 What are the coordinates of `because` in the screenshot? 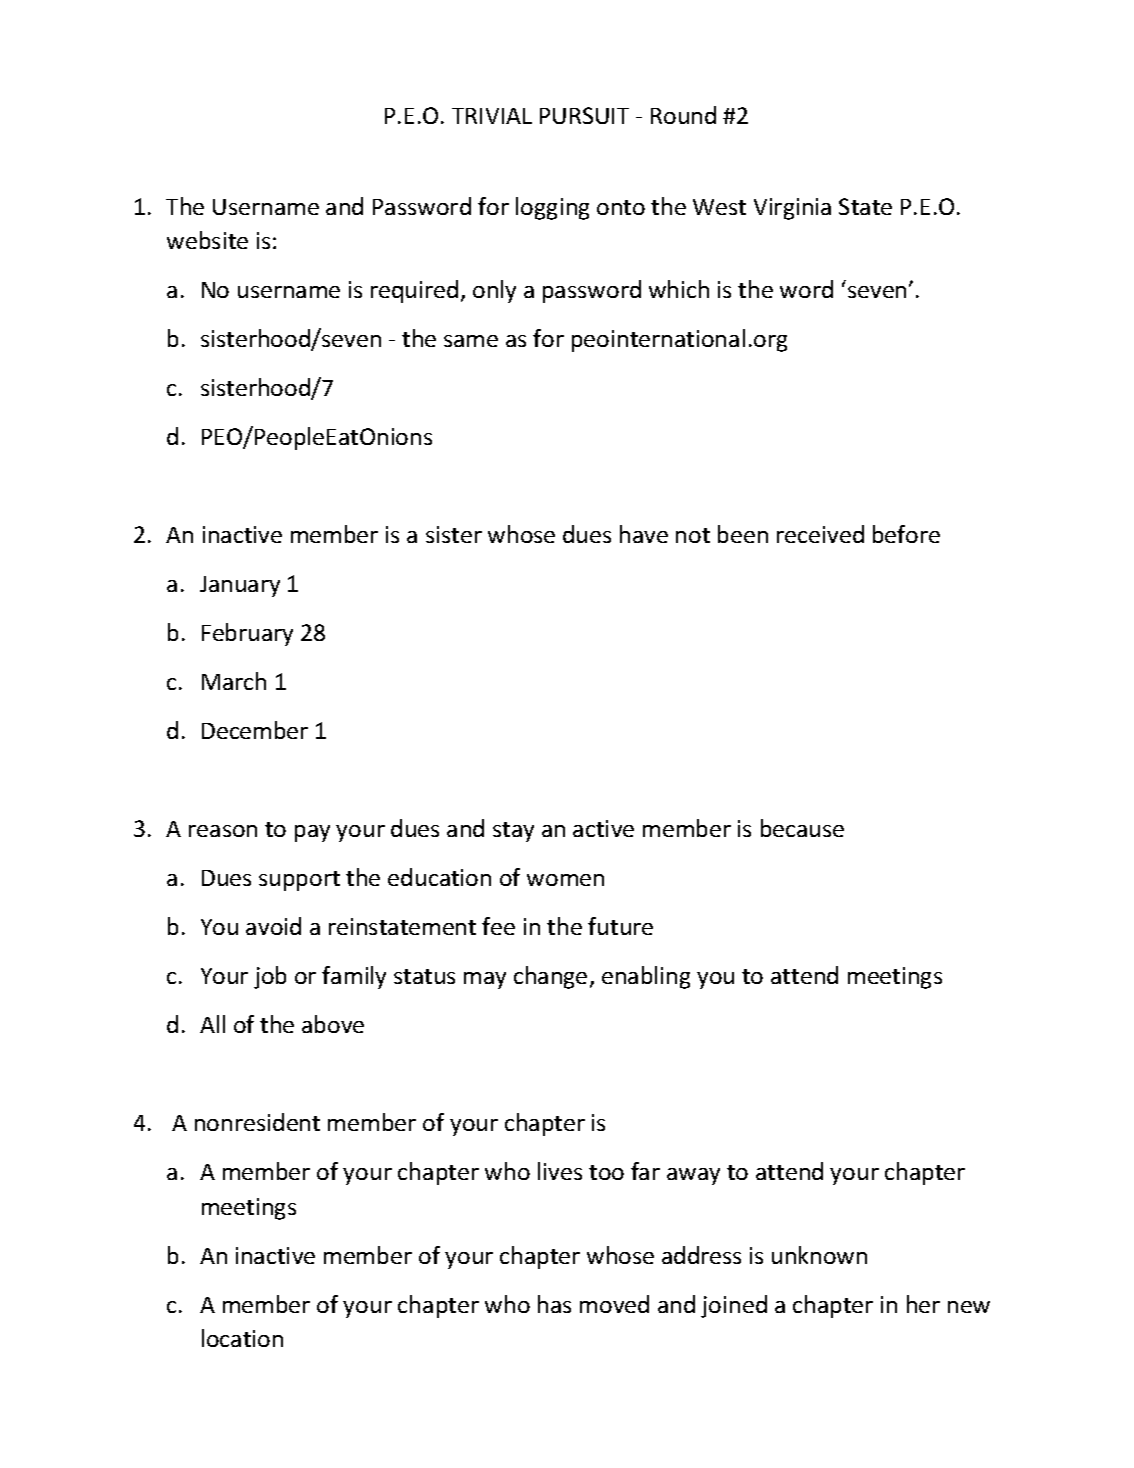 It's located at (802, 828).
